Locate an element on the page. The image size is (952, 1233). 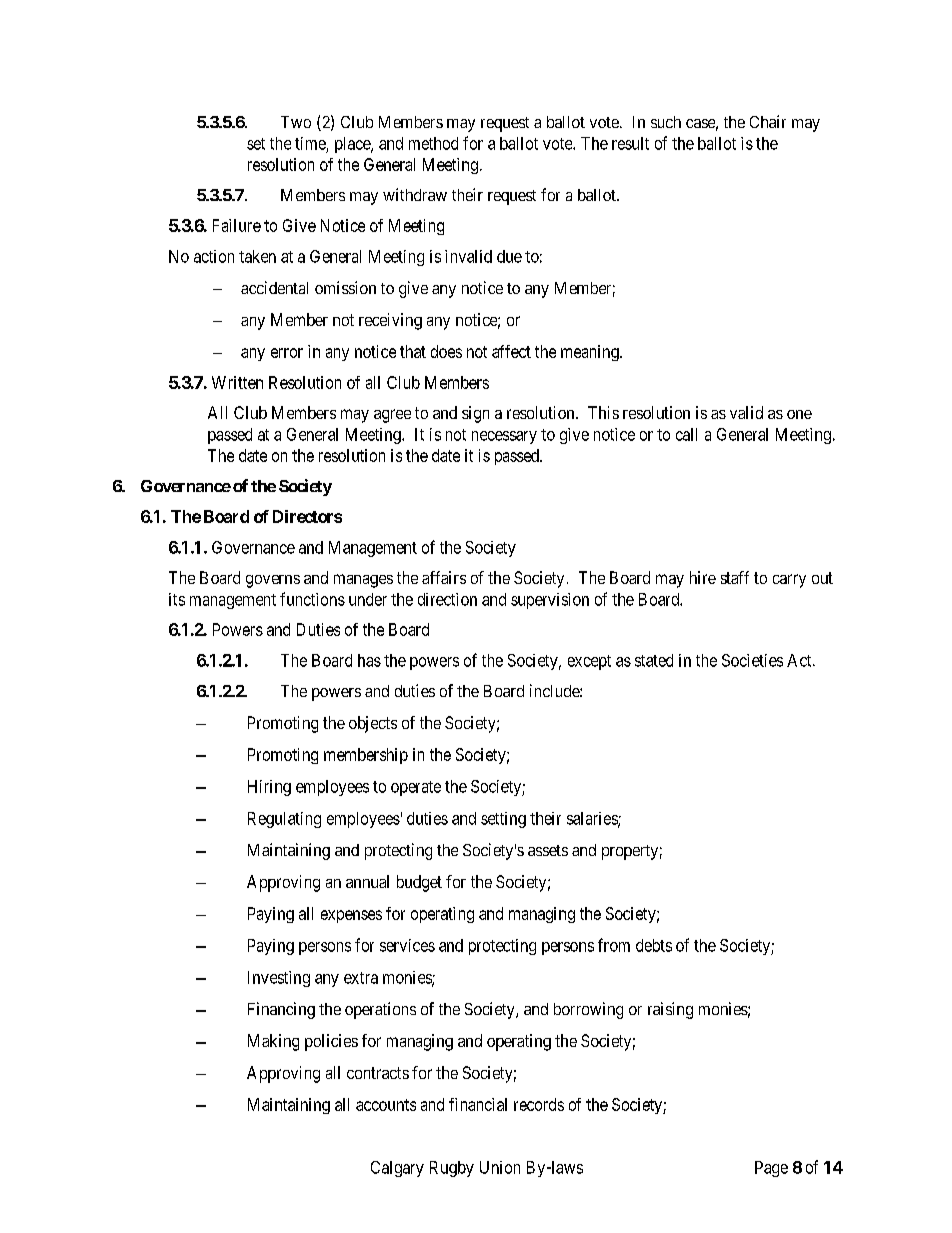
Union is located at coordinates (500, 1167).
